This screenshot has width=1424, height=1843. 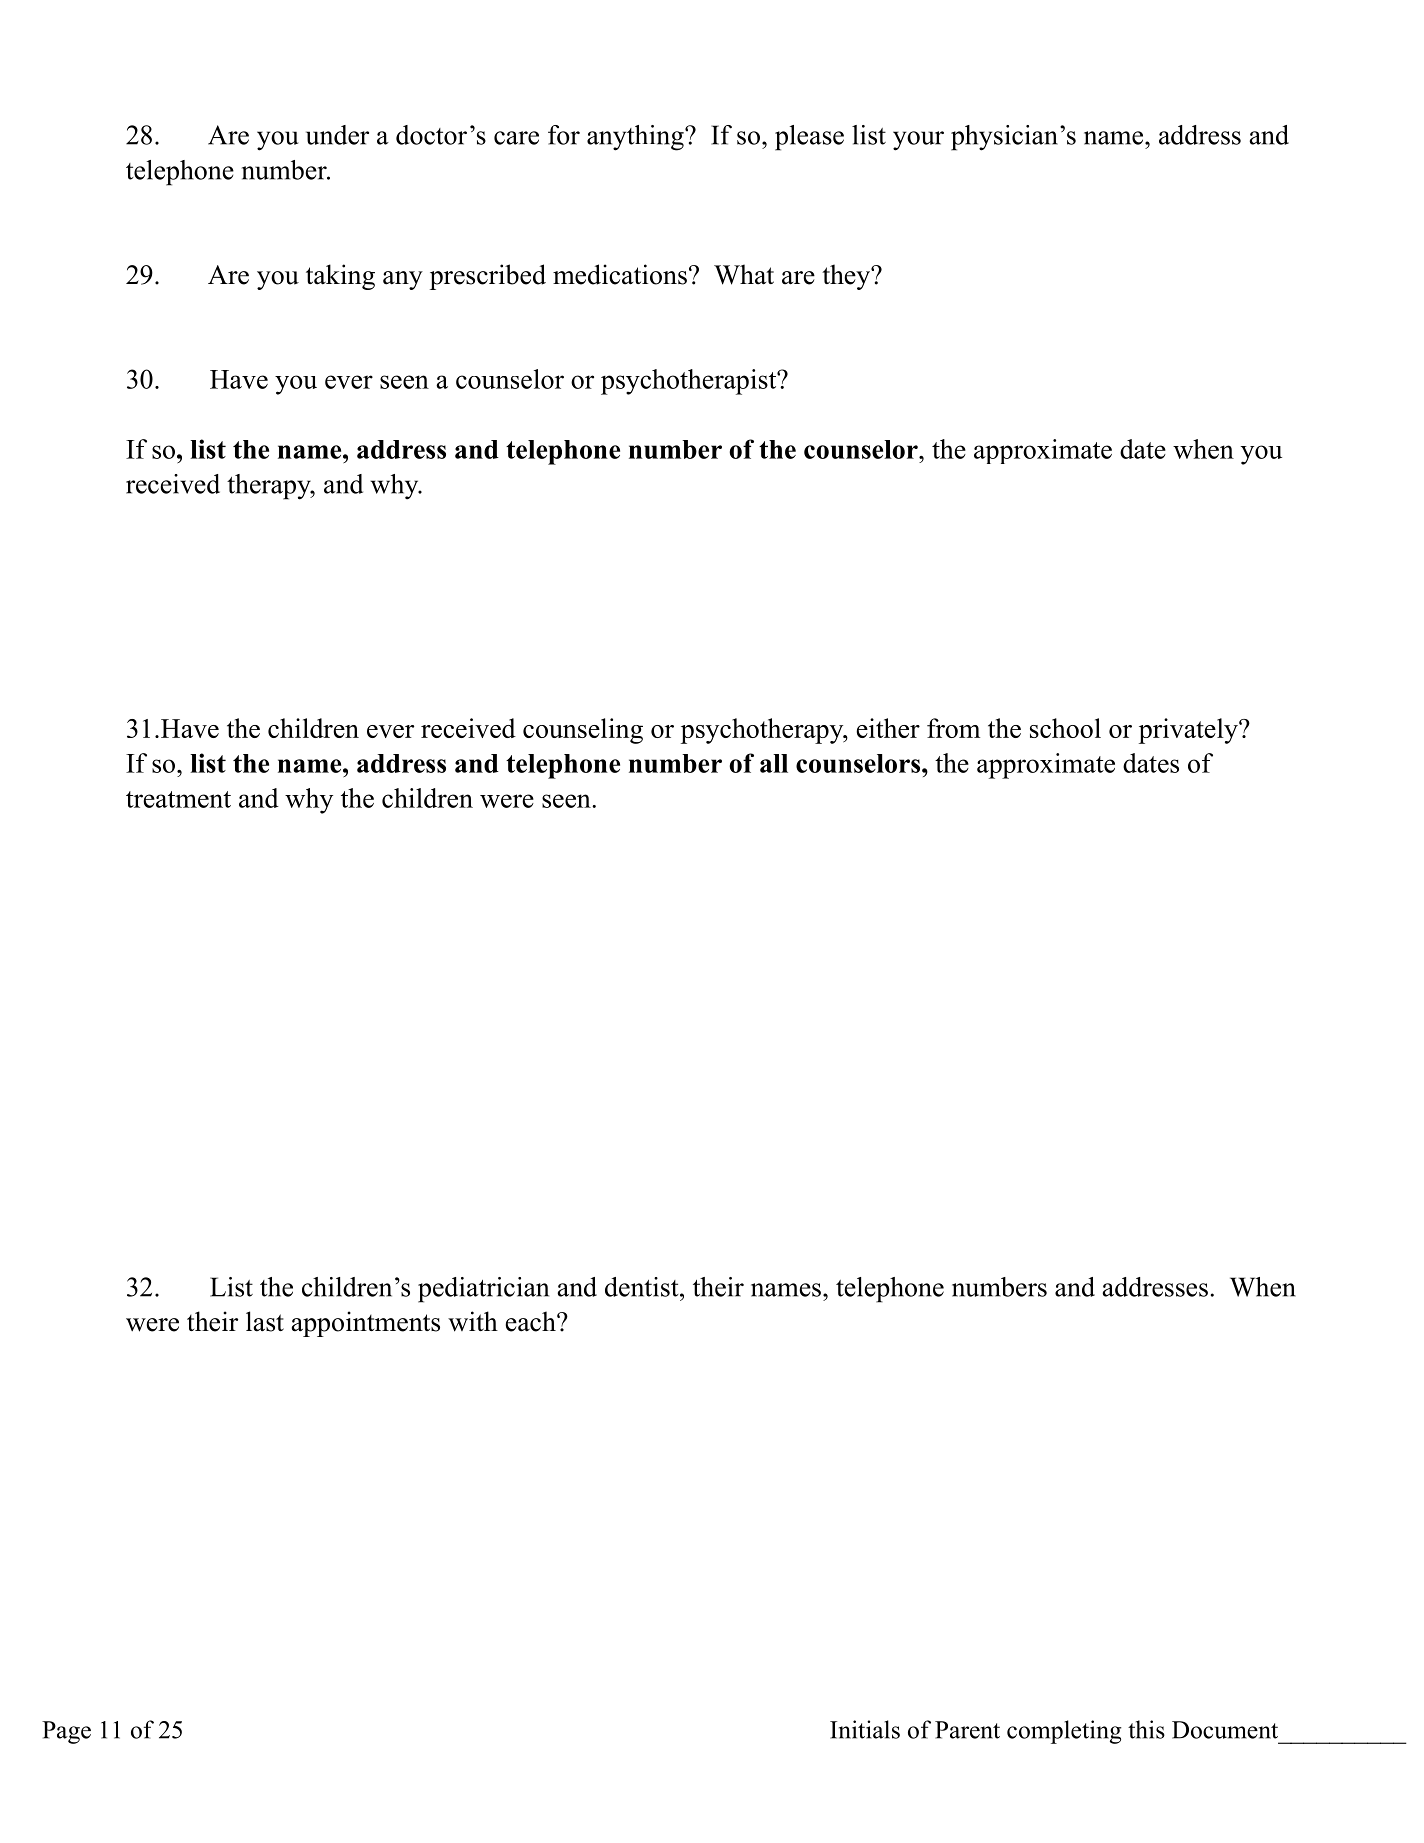 What do you see at coordinates (178, 799) in the screenshot?
I see `treatment` at bounding box center [178, 799].
